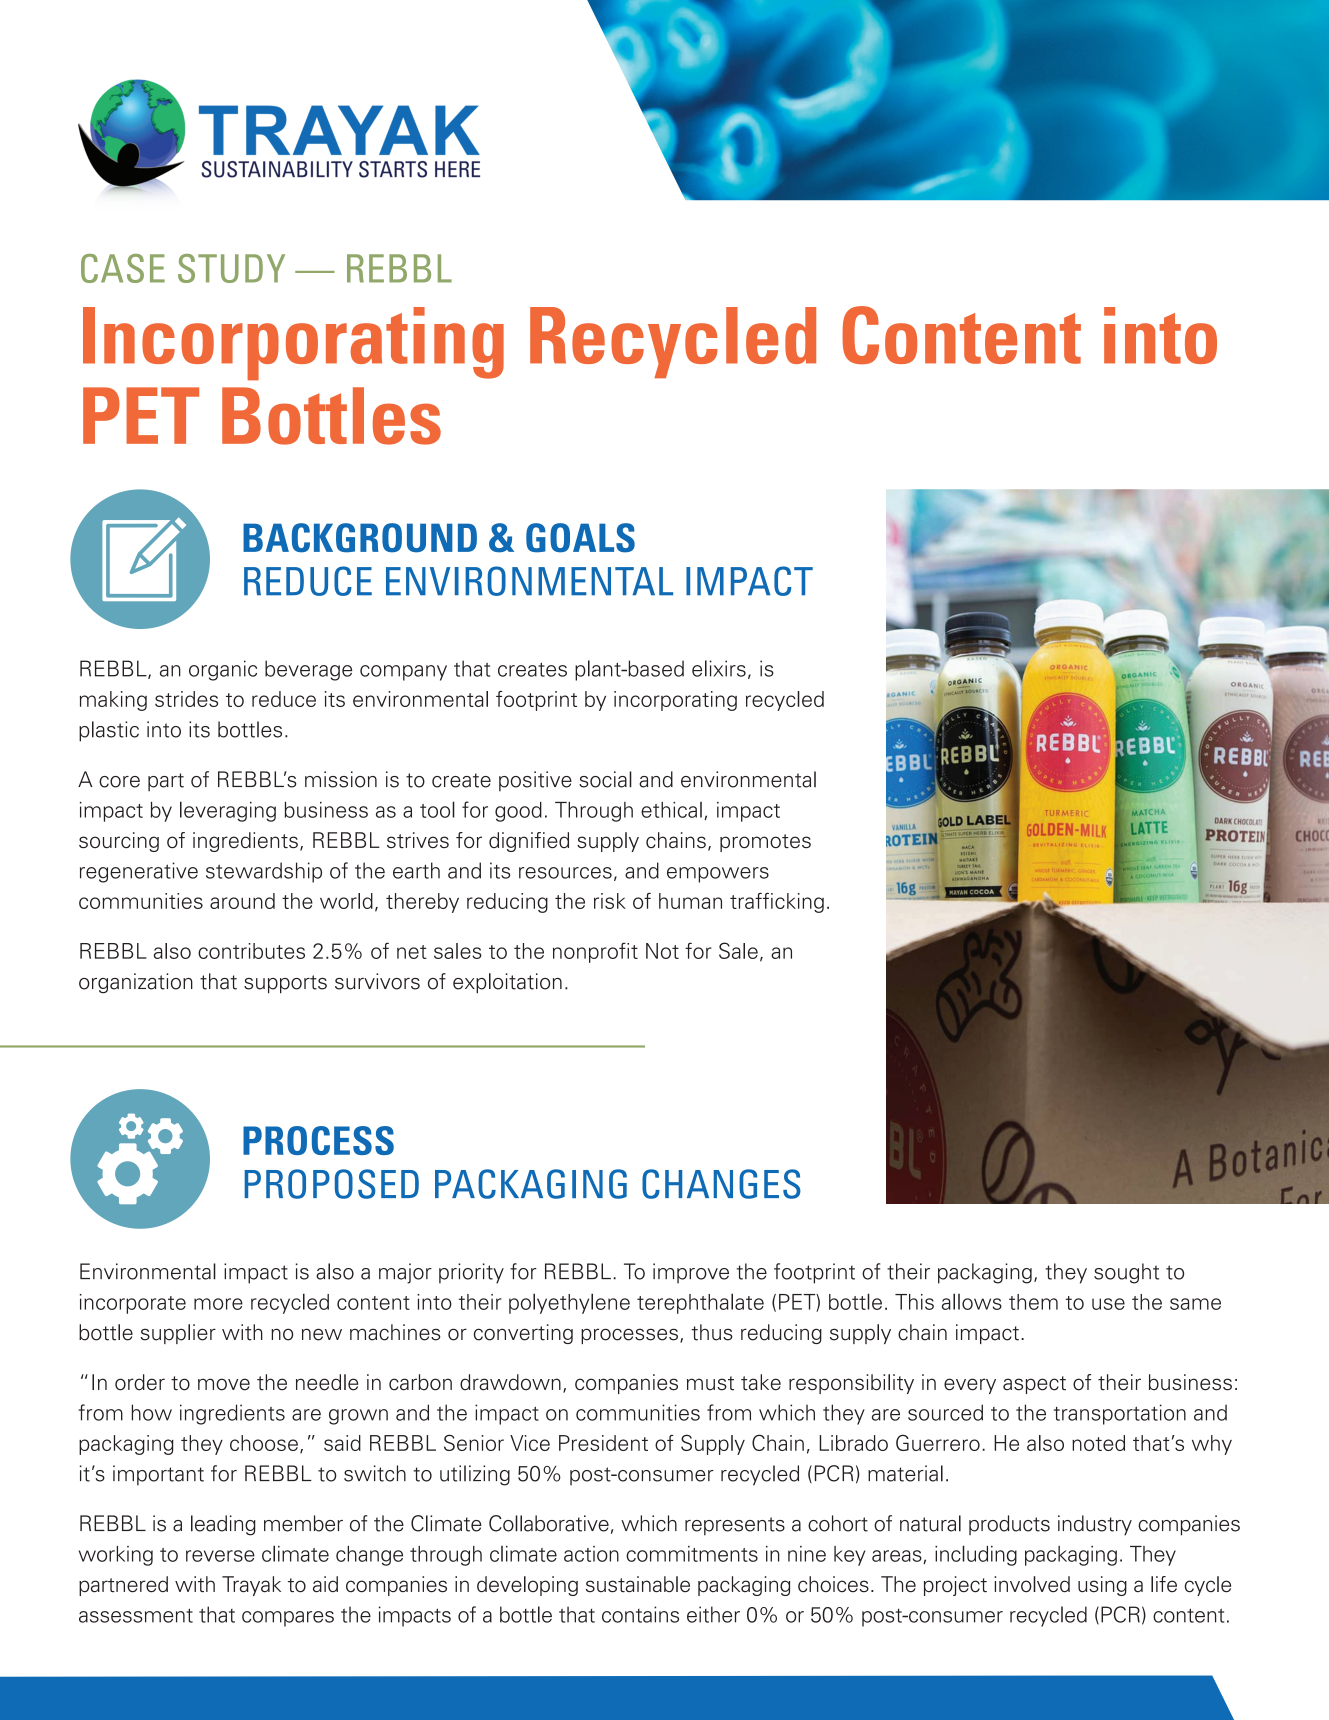  What do you see at coordinates (223, 670) in the screenshot?
I see `organic` at bounding box center [223, 670].
